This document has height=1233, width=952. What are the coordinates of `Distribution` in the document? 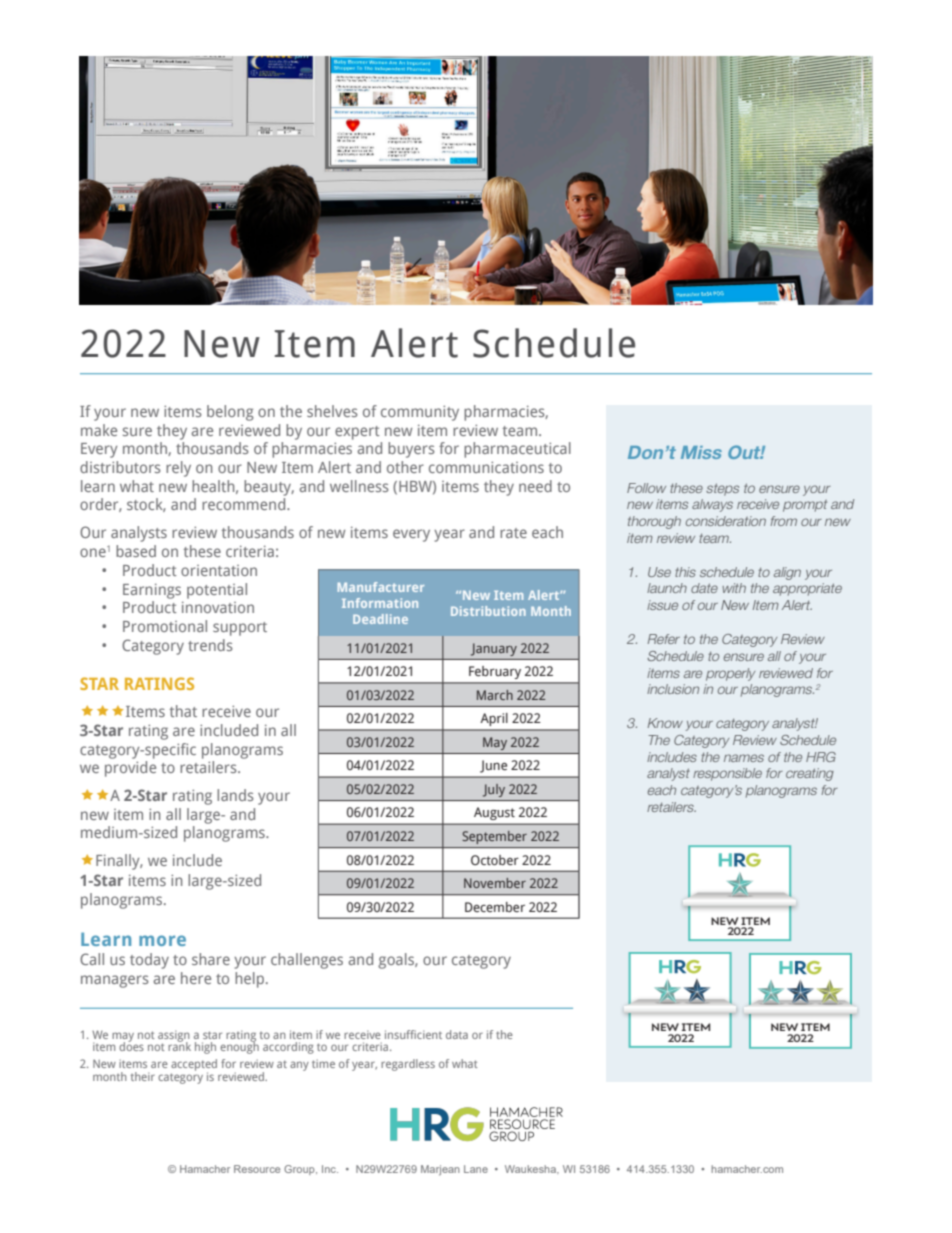 It's located at (488, 611).
